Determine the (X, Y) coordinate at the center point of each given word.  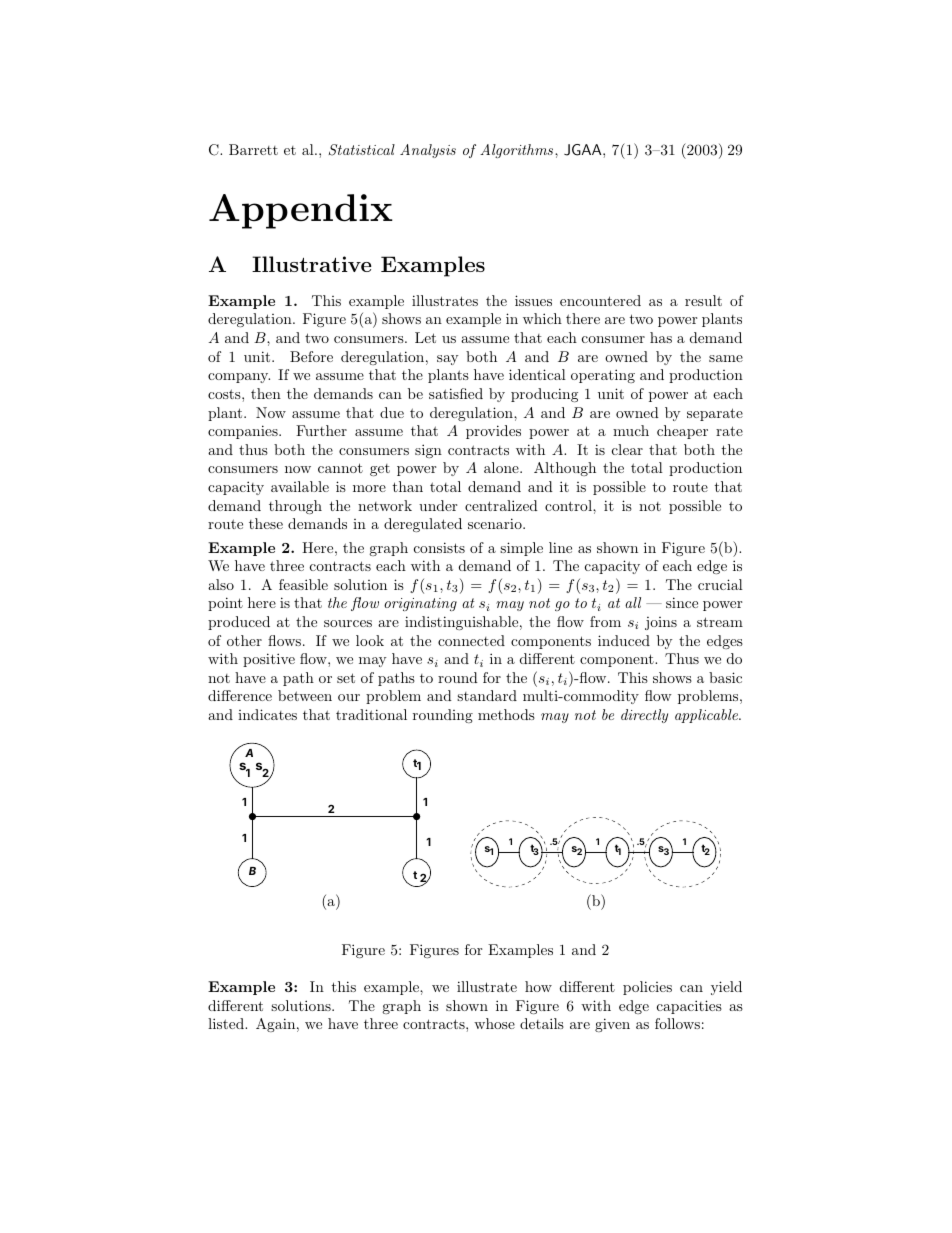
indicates (267, 714)
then (266, 393)
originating (420, 604)
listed (227, 1023)
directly (644, 716)
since (682, 602)
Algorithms (518, 151)
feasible (303, 584)
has (661, 337)
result (703, 300)
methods (506, 714)
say (447, 360)
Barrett (253, 149)
